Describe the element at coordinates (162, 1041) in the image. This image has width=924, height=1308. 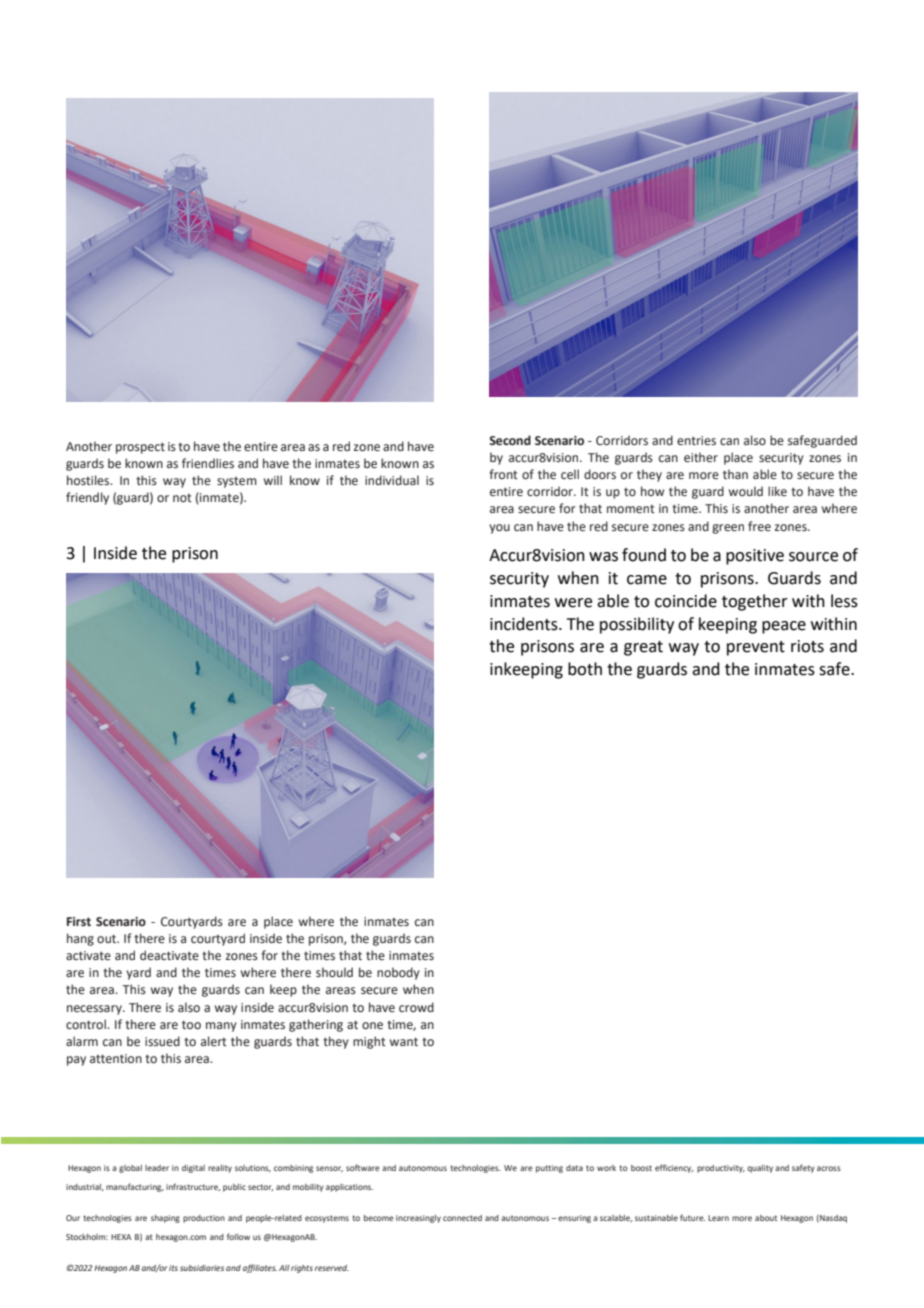
I see `issued` at that location.
